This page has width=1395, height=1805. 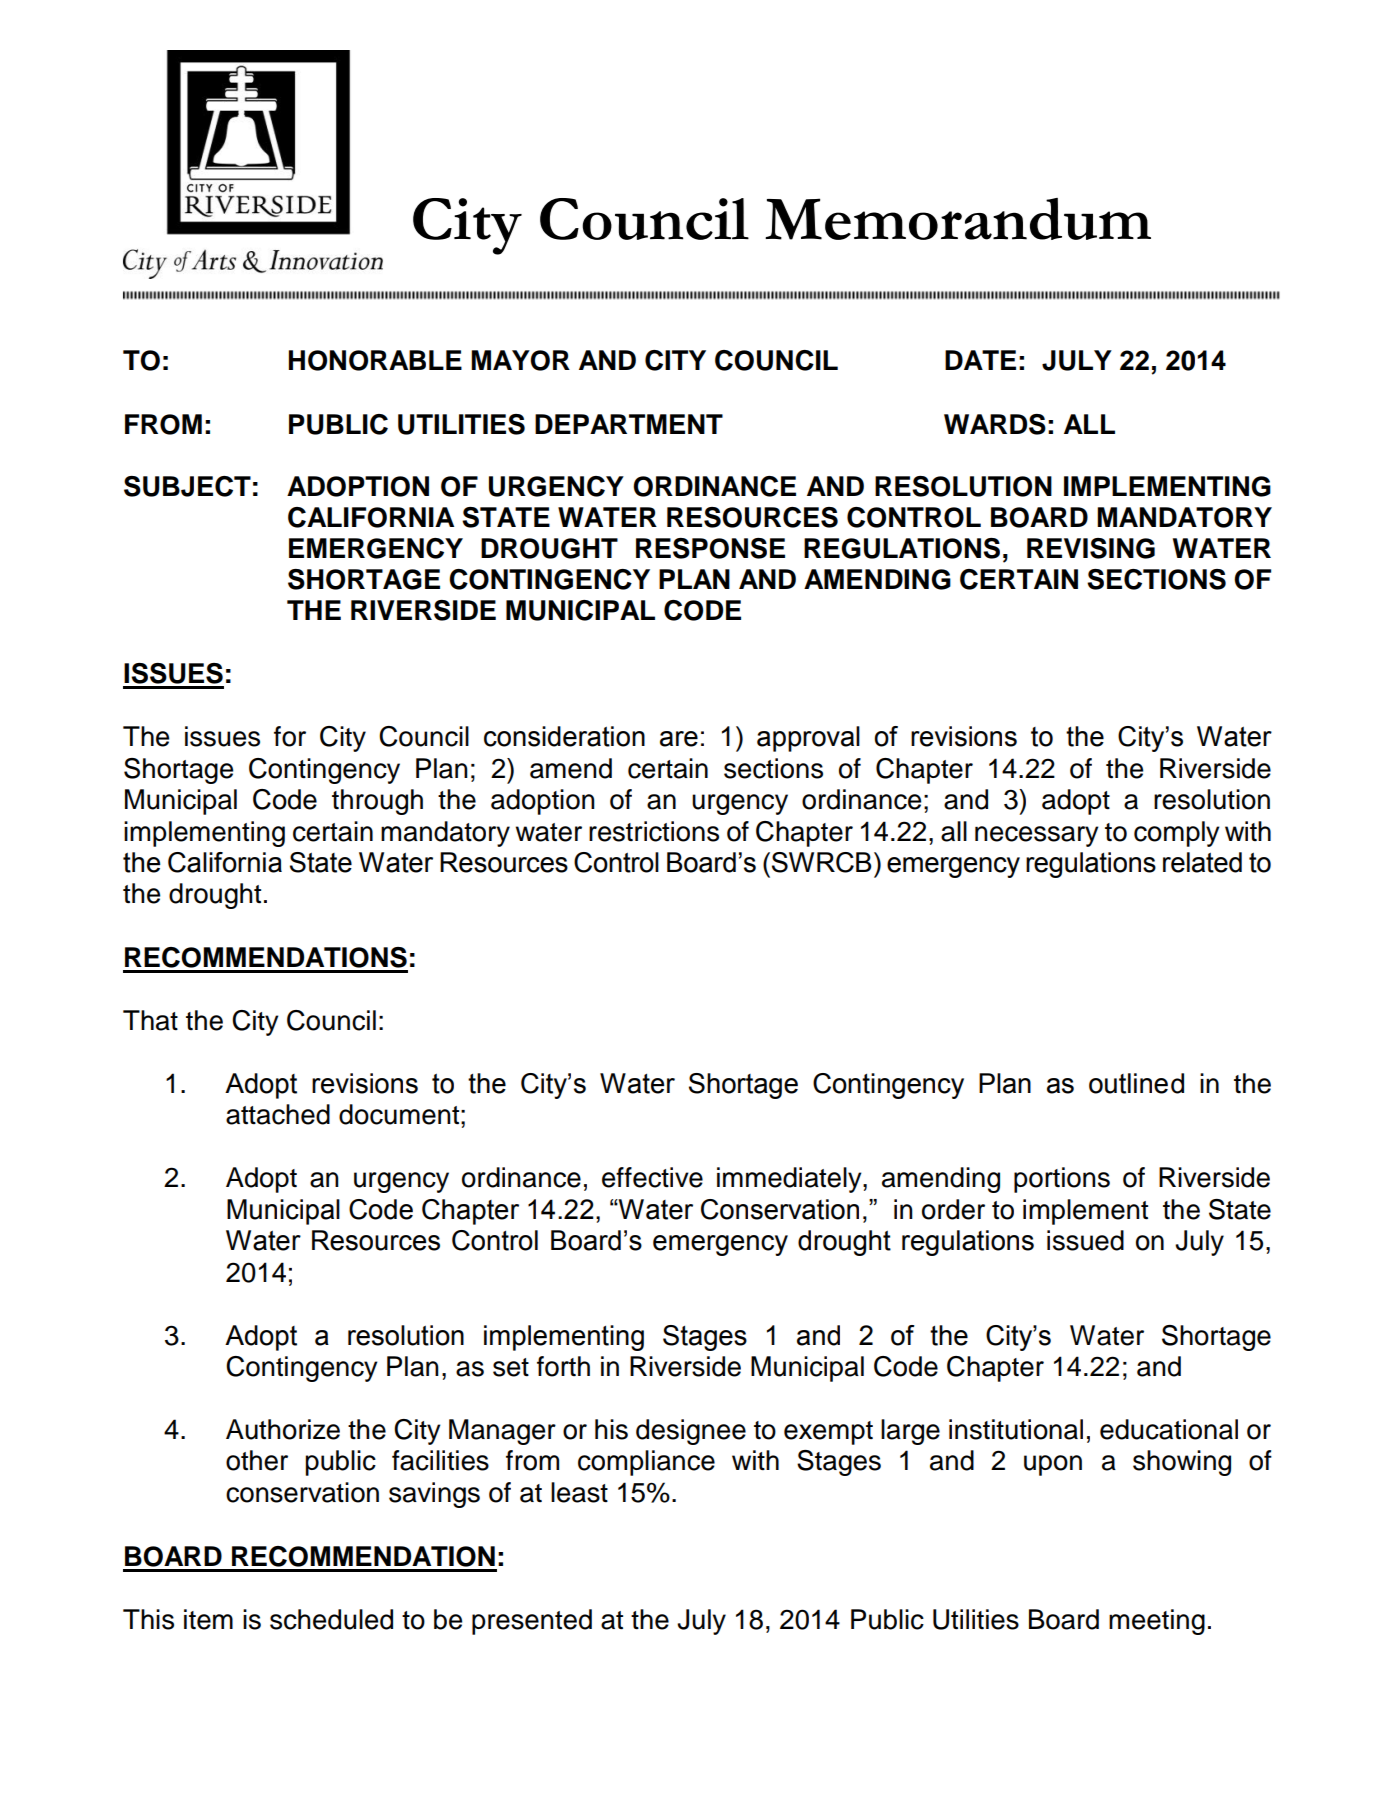 What do you see at coordinates (377, 802) in the page?
I see `through` at bounding box center [377, 802].
